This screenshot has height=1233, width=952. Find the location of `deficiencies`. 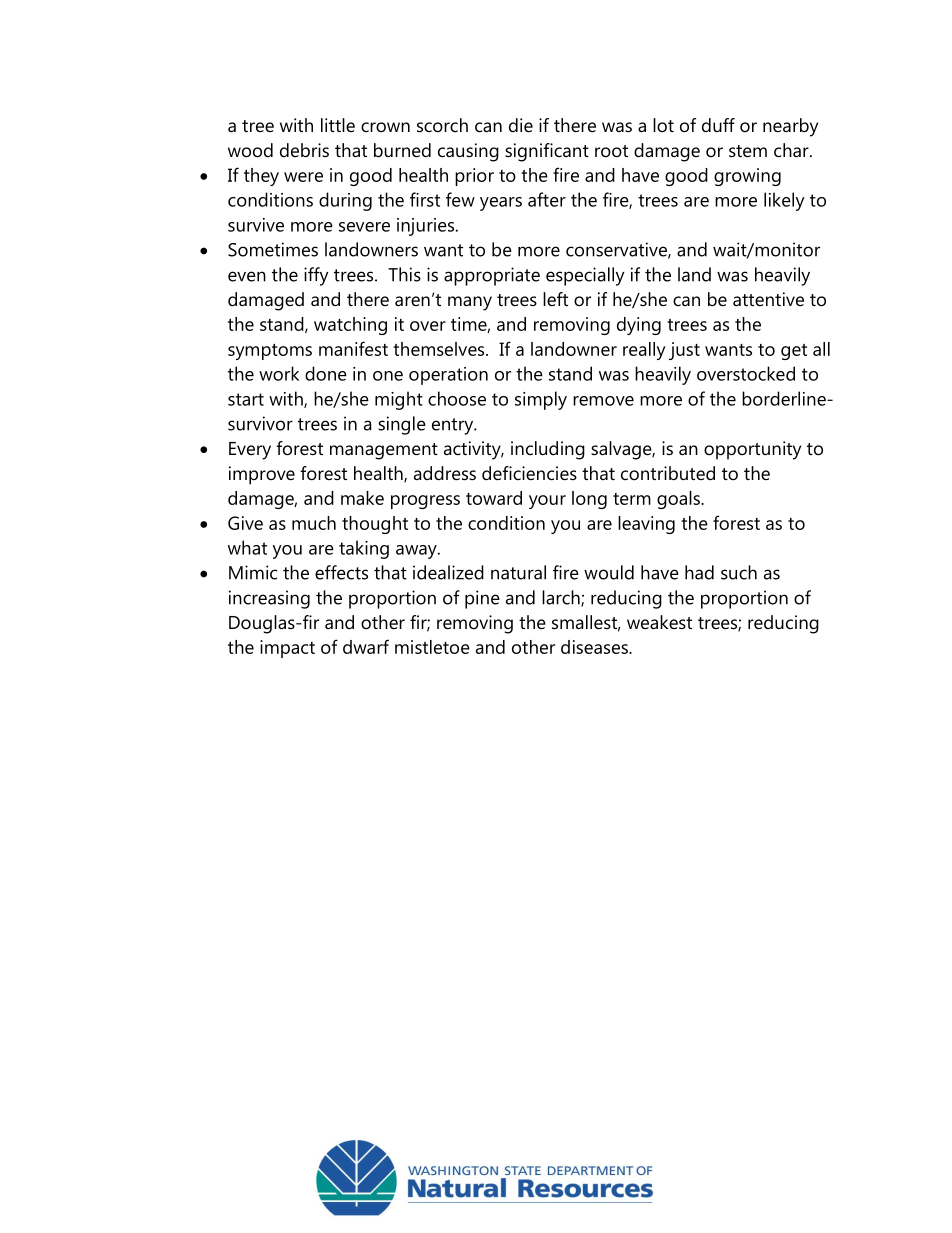

deficiencies is located at coordinates (529, 473).
